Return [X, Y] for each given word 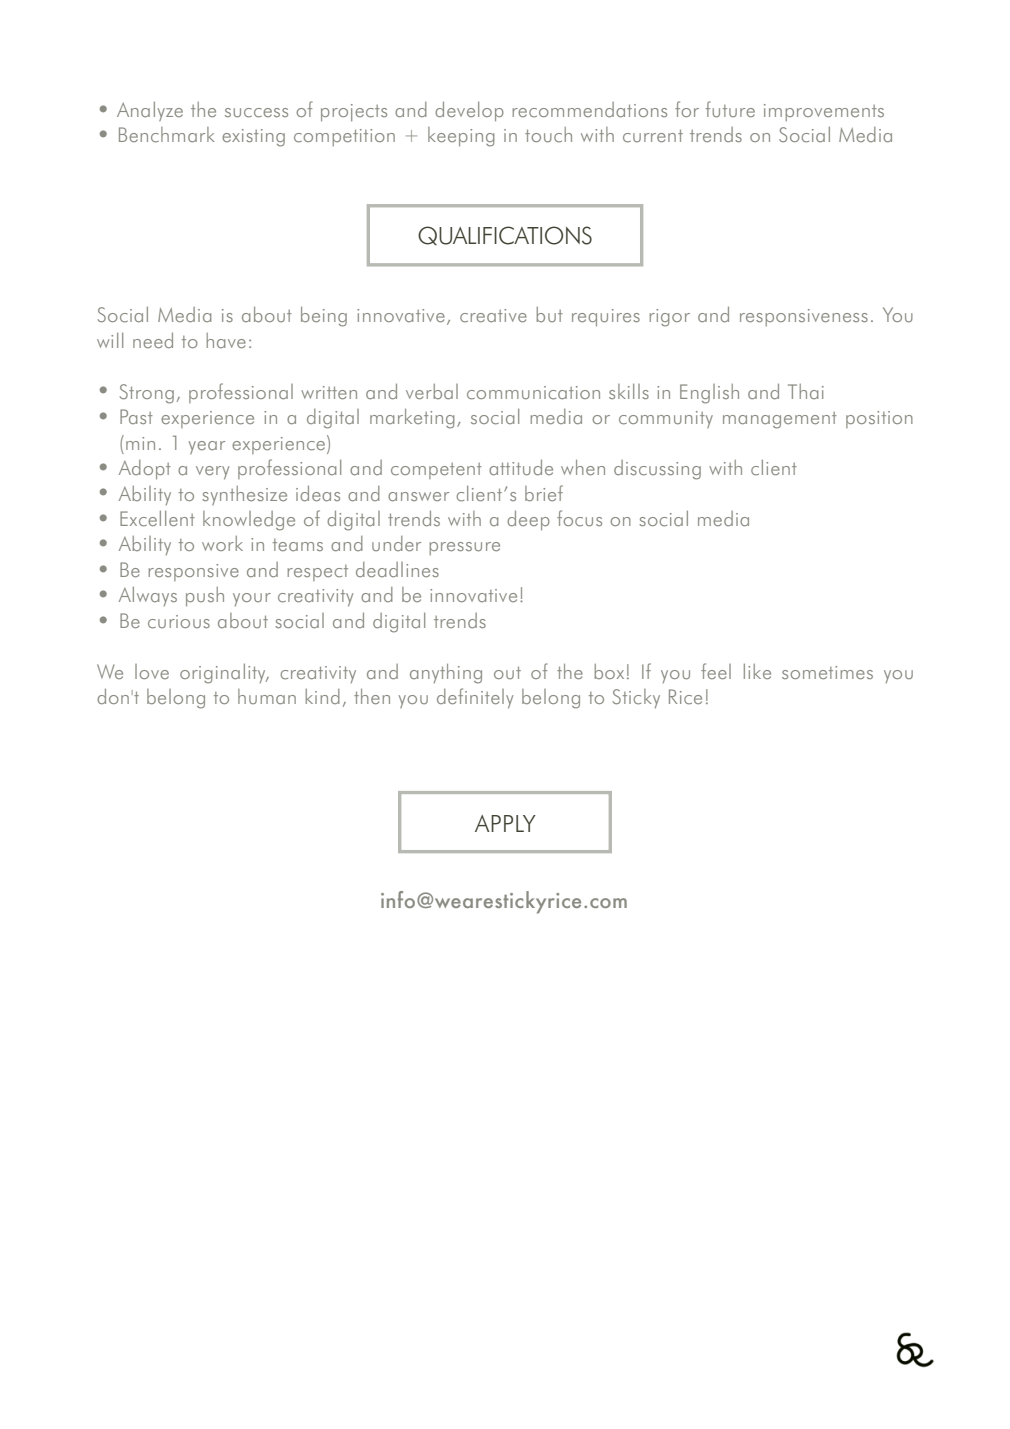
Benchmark [167, 135]
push [205, 596]
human [267, 696]
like [757, 671]
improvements [824, 112]
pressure [465, 548]
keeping [461, 137]
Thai [806, 391]
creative [493, 316]
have [226, 340]
